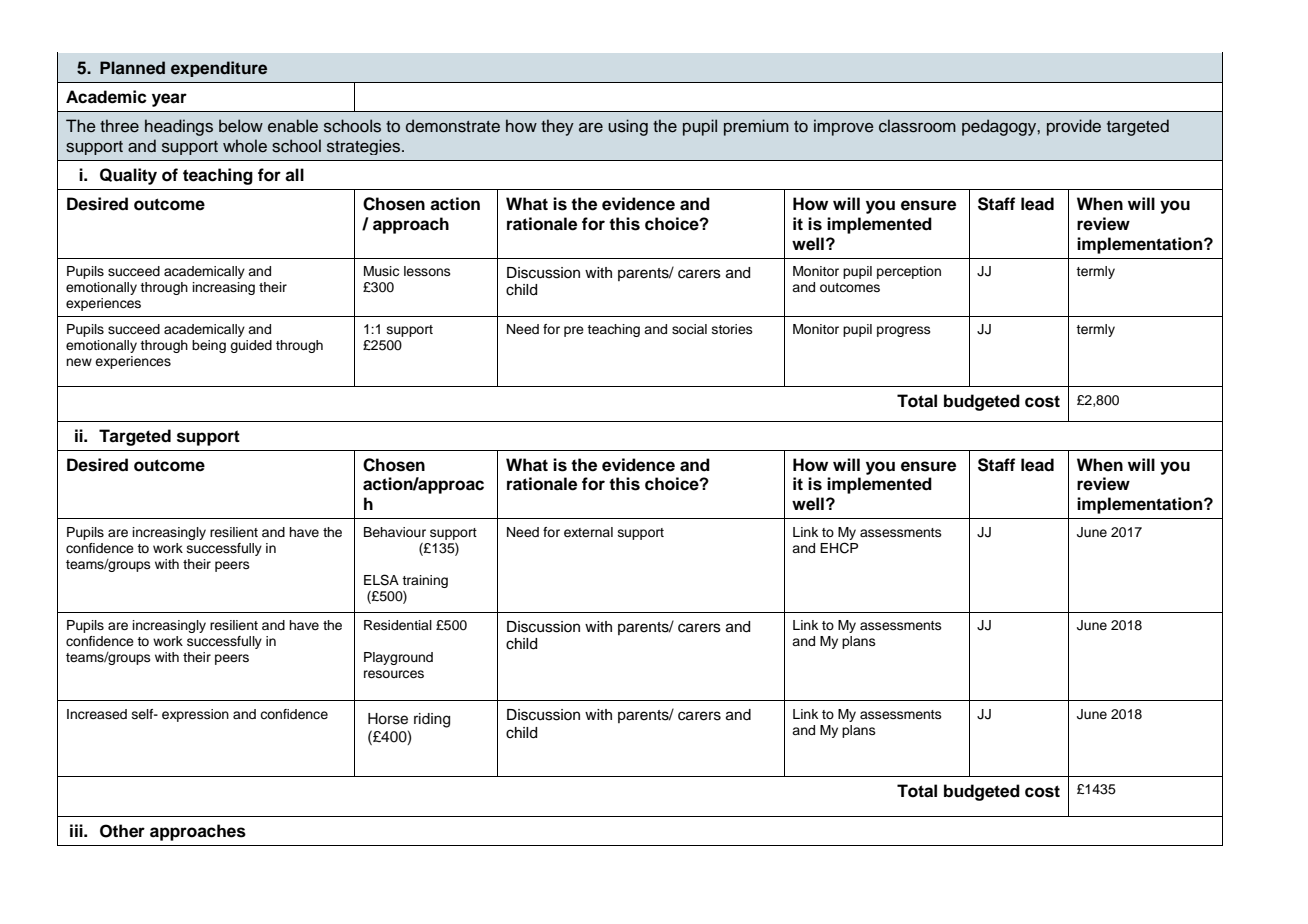 This screenshot has width=1308, height=924. What do you see at coordinates (588, 532) in the screenshot?
I see `external` at bounding box center [588, 532].
